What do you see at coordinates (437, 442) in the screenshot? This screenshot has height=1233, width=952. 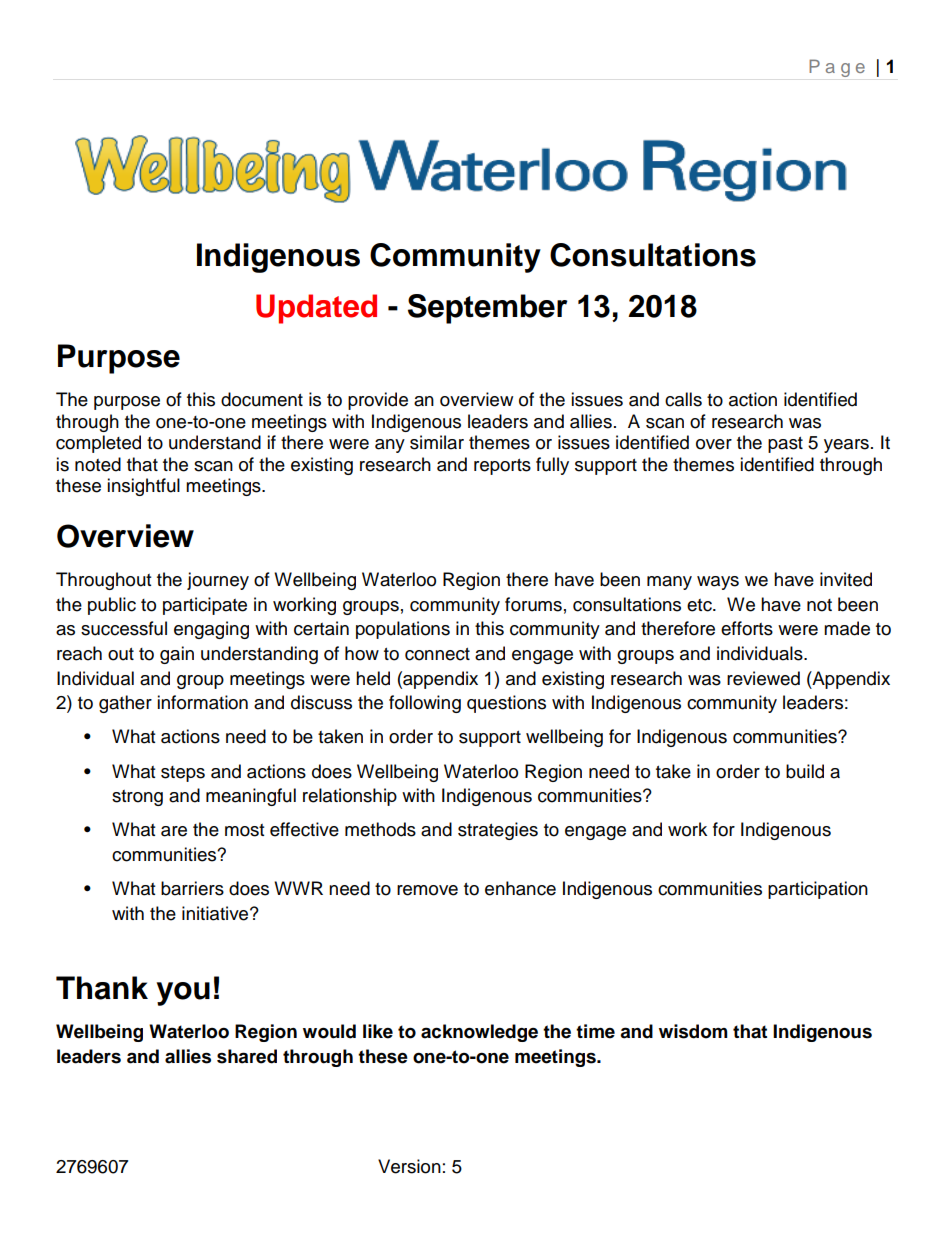 I see `similar` at bounding box center [437, 442].
